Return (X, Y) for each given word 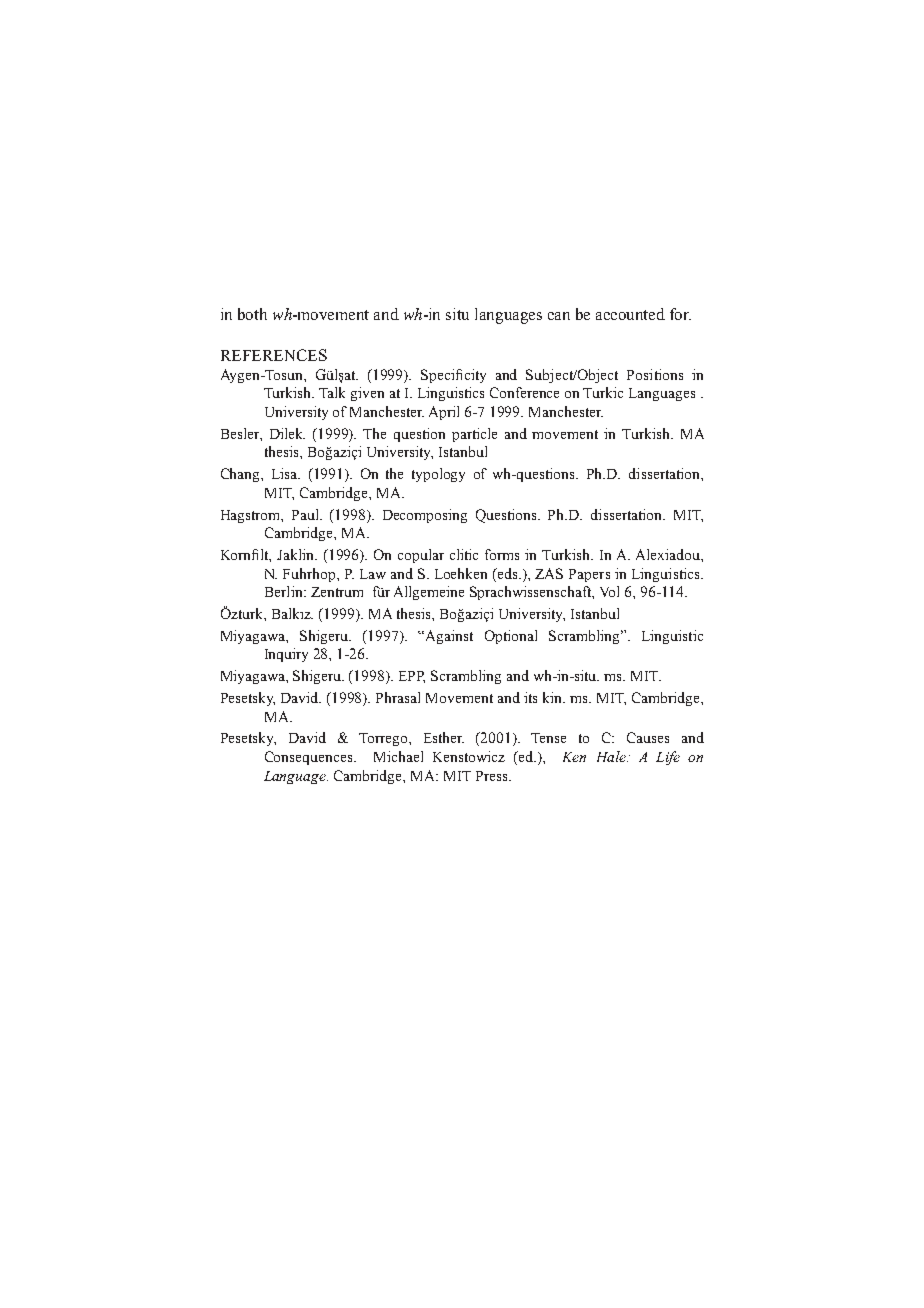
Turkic (603, 392)
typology (438, 475)
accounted (630, 314)
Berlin (285, 591)
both (252, 314)
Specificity (453, 376)
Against (448, 637)
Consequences (310, 758)
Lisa (286, 473)
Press (493, 776)
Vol (609, 591)
